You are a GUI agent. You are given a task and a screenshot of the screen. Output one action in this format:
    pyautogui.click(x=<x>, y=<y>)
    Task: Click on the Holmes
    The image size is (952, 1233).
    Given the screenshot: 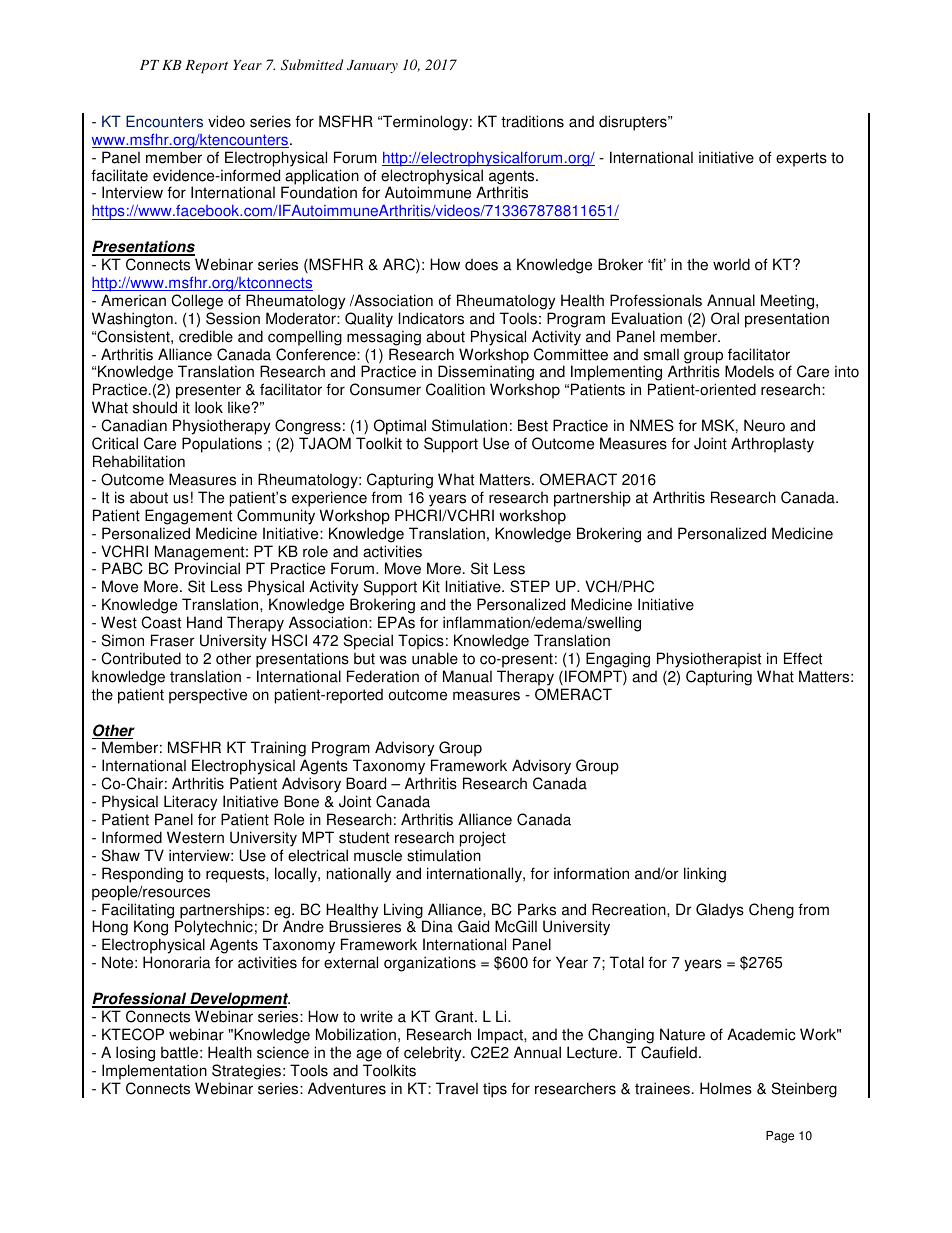 What is the action you would take?
    pyautogui.click(x=726, y=1088)
